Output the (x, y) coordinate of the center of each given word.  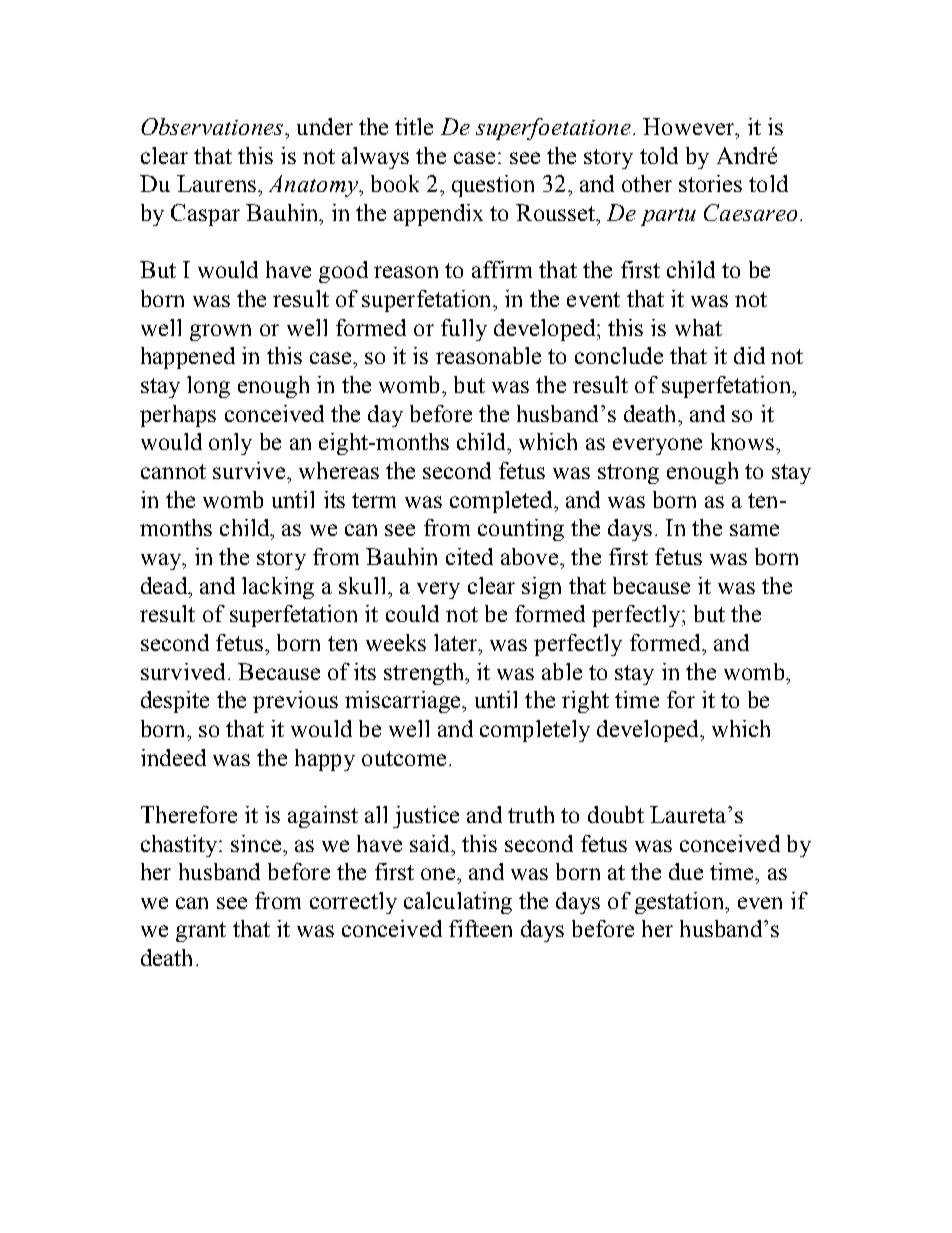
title (414, 126)
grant (201, 932)
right (585, 702)
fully (464, 330)
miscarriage (404, 702)
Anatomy (314, 186)
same (754, 530)
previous (295, 702)
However (690, 126)
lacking (278, 588)
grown (220, 332)
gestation (680, 903)
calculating (458, 903)
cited (469, 556)
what (698, 327)
